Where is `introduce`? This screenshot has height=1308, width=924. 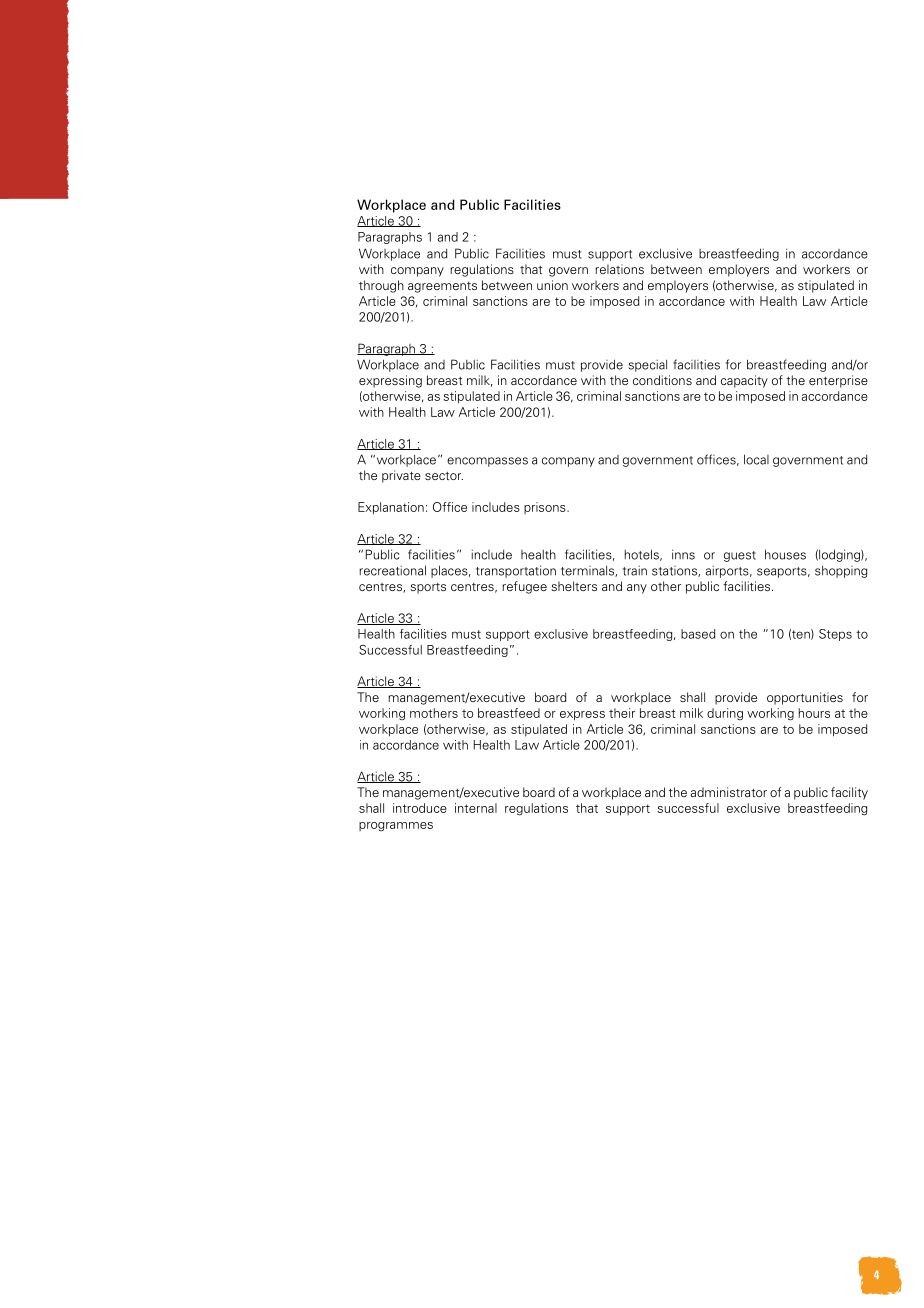 introduce is located at coordinates (420, 808).
